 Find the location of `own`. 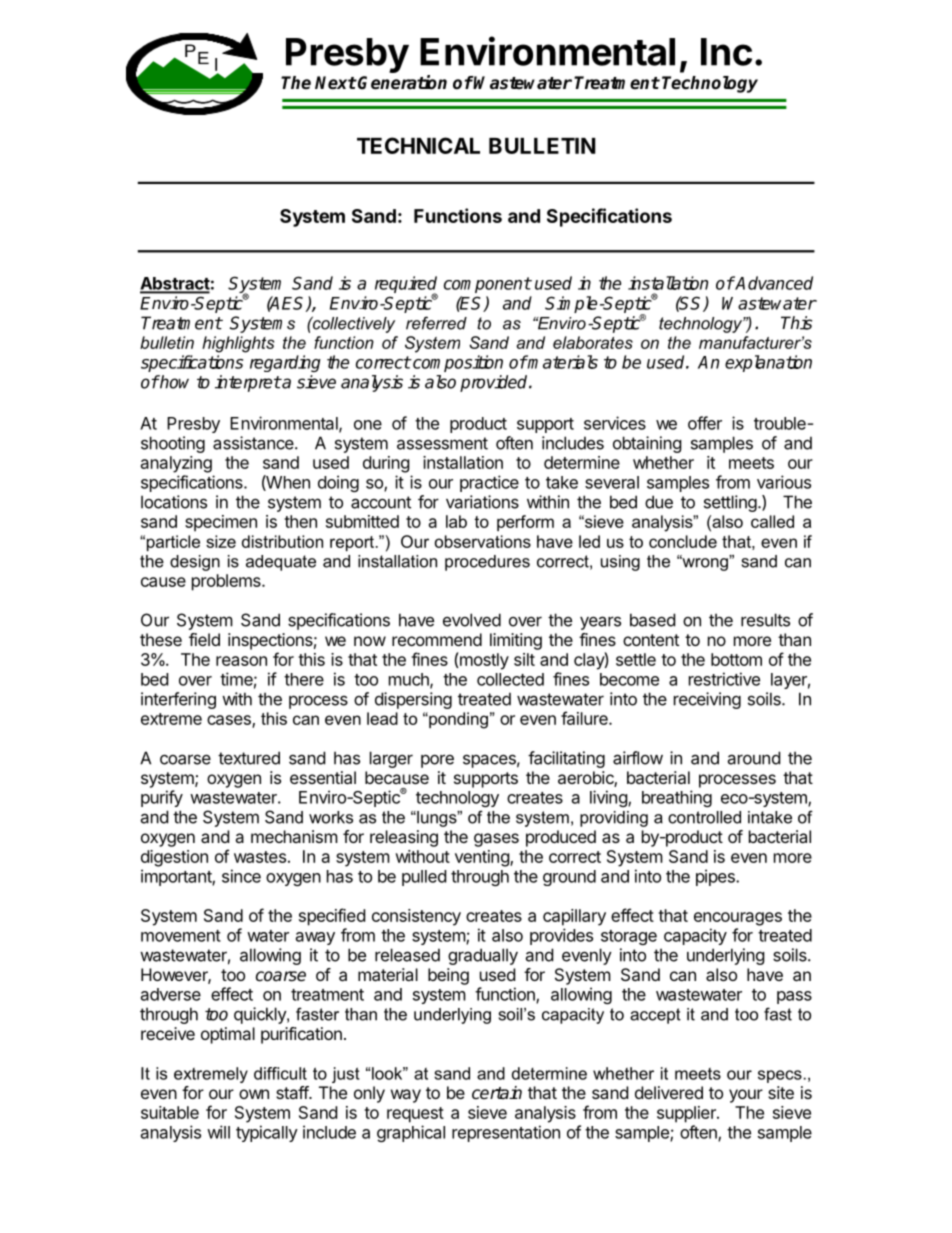

own is located at coordinates (254, 1094).
